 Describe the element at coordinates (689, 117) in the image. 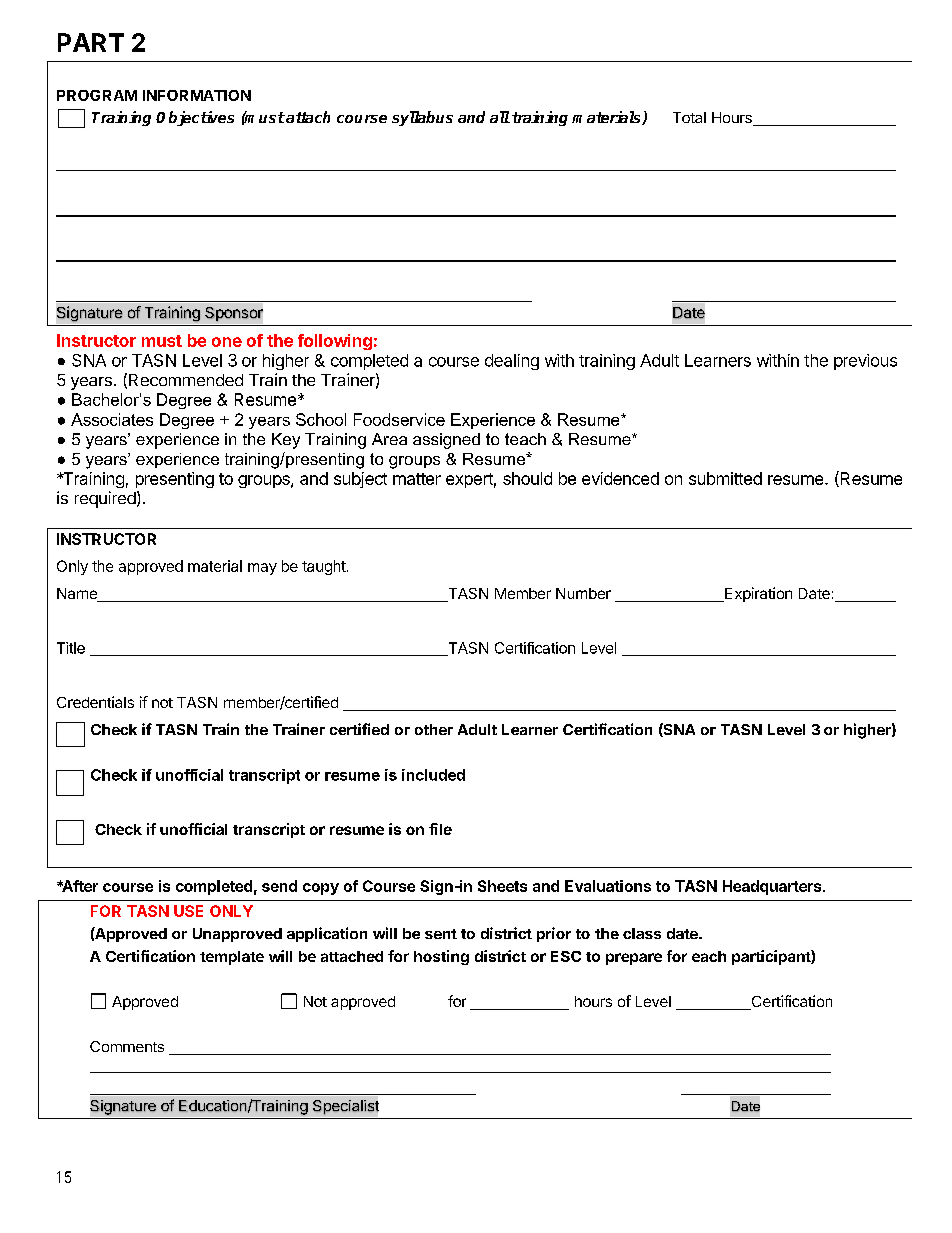

I see `Total` at that location.
